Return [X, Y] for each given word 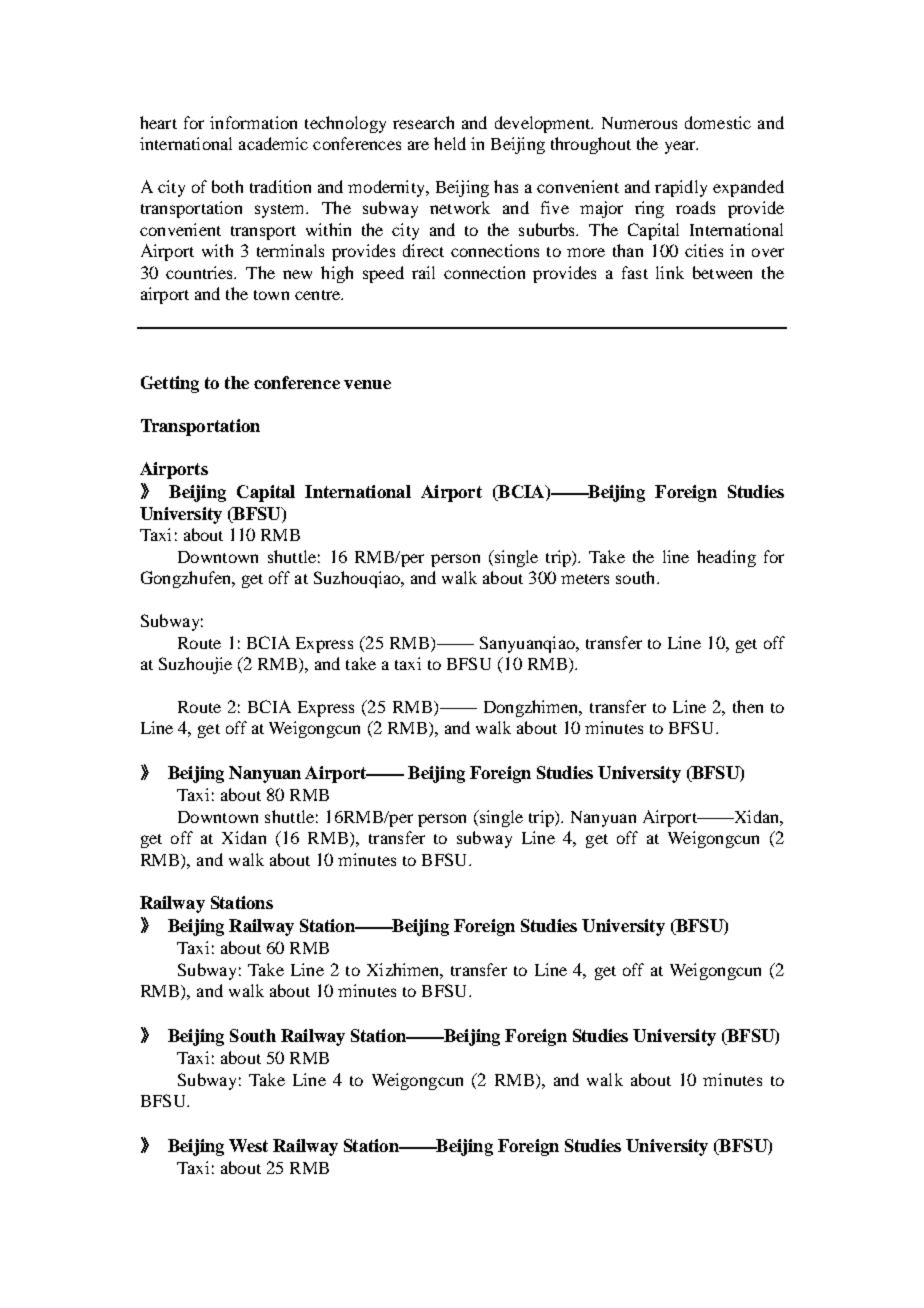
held [450, 143]
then [748, 706]
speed [383, 274]
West [248, 1145]
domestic [718, 122]
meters [585, 579]
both [227, 186]
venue [367, 384]
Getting [170, 384]
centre [318, 295]
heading [726, 558]
